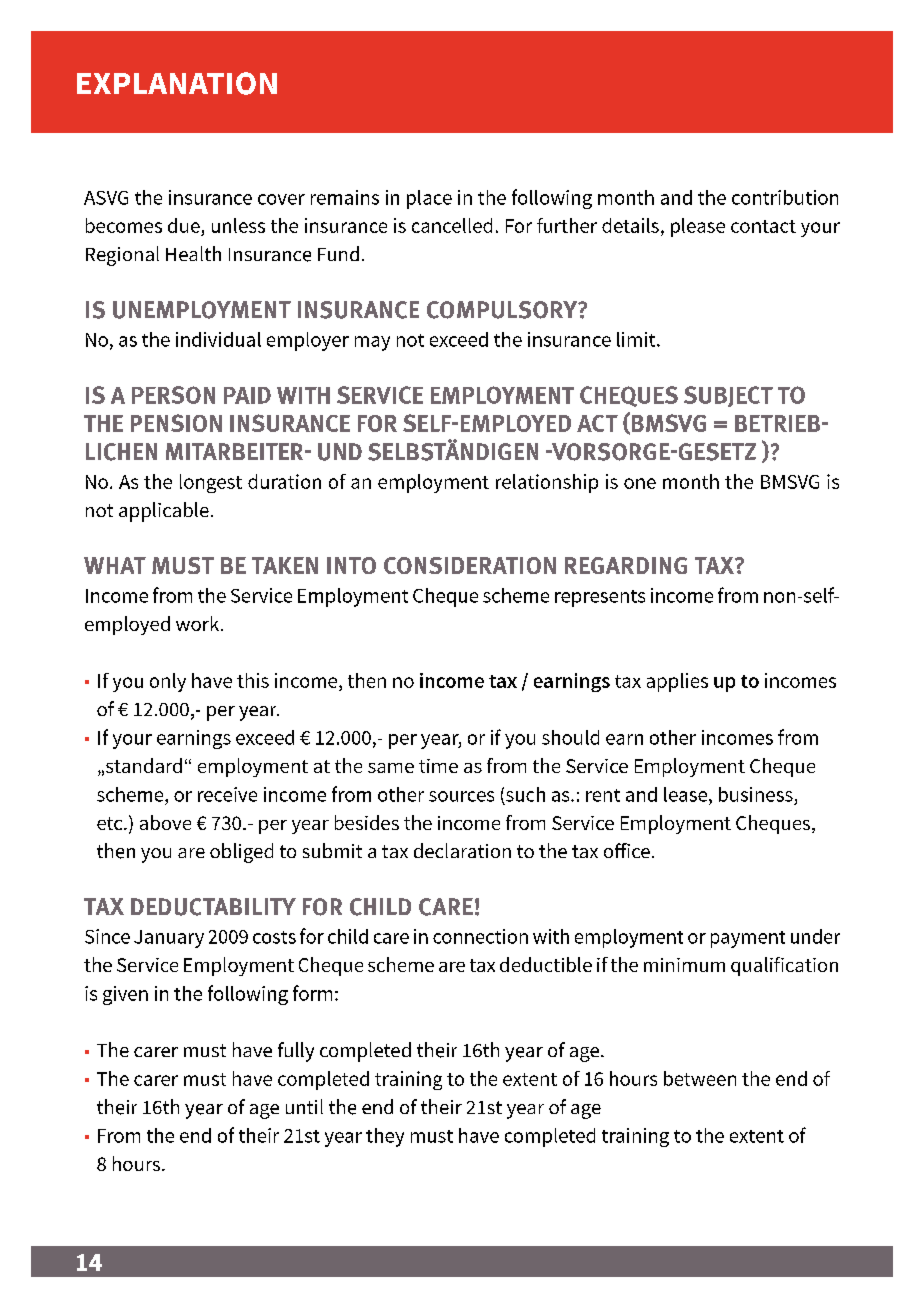  What do you see at coordinates (785, 197) in the document?
I see `contribution` at bounding box center [785, 197].
